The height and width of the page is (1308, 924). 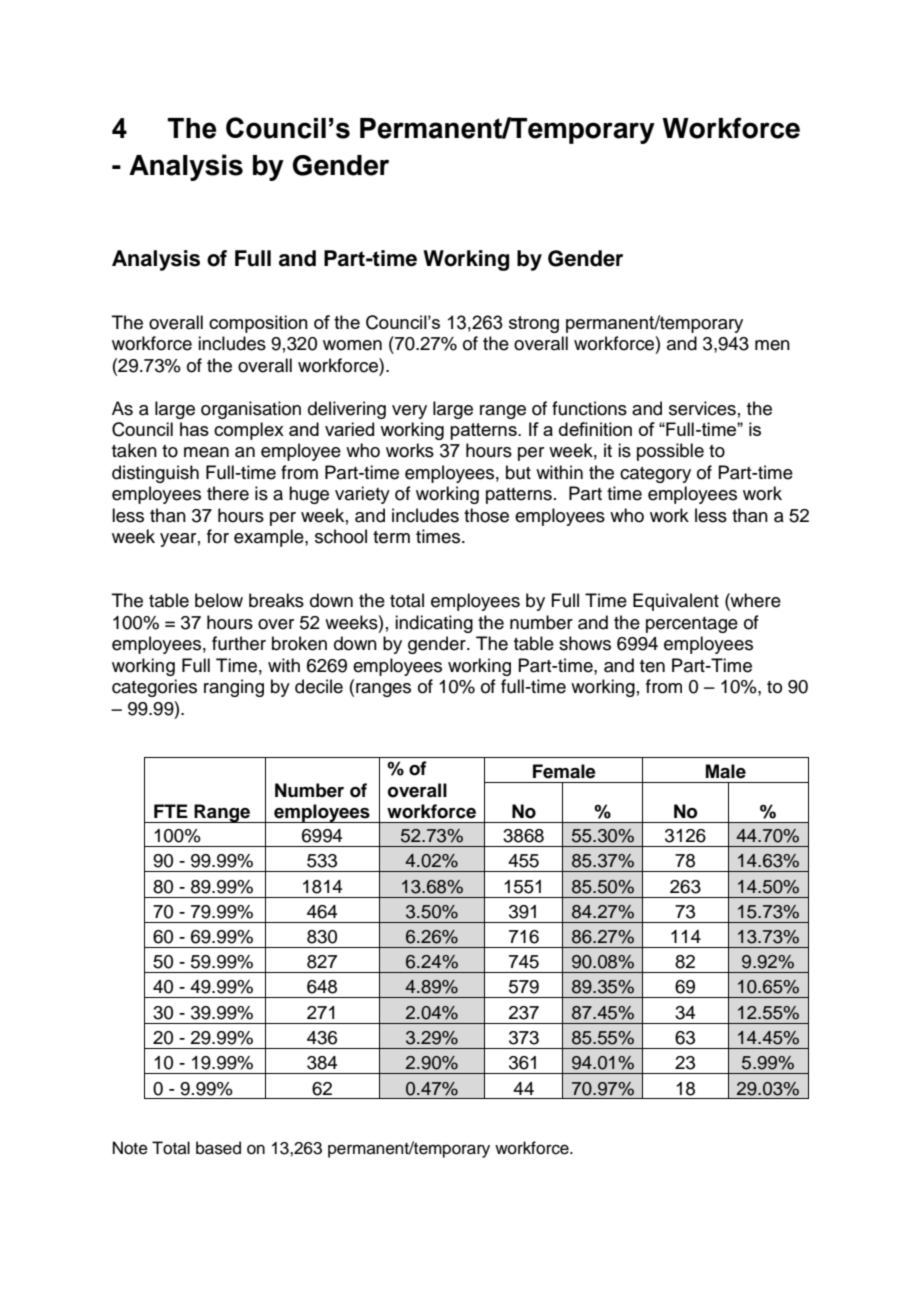 What do you see at coordinates (218, 1148) in the page?
I see `based` at bounding box center [218, 1148].
